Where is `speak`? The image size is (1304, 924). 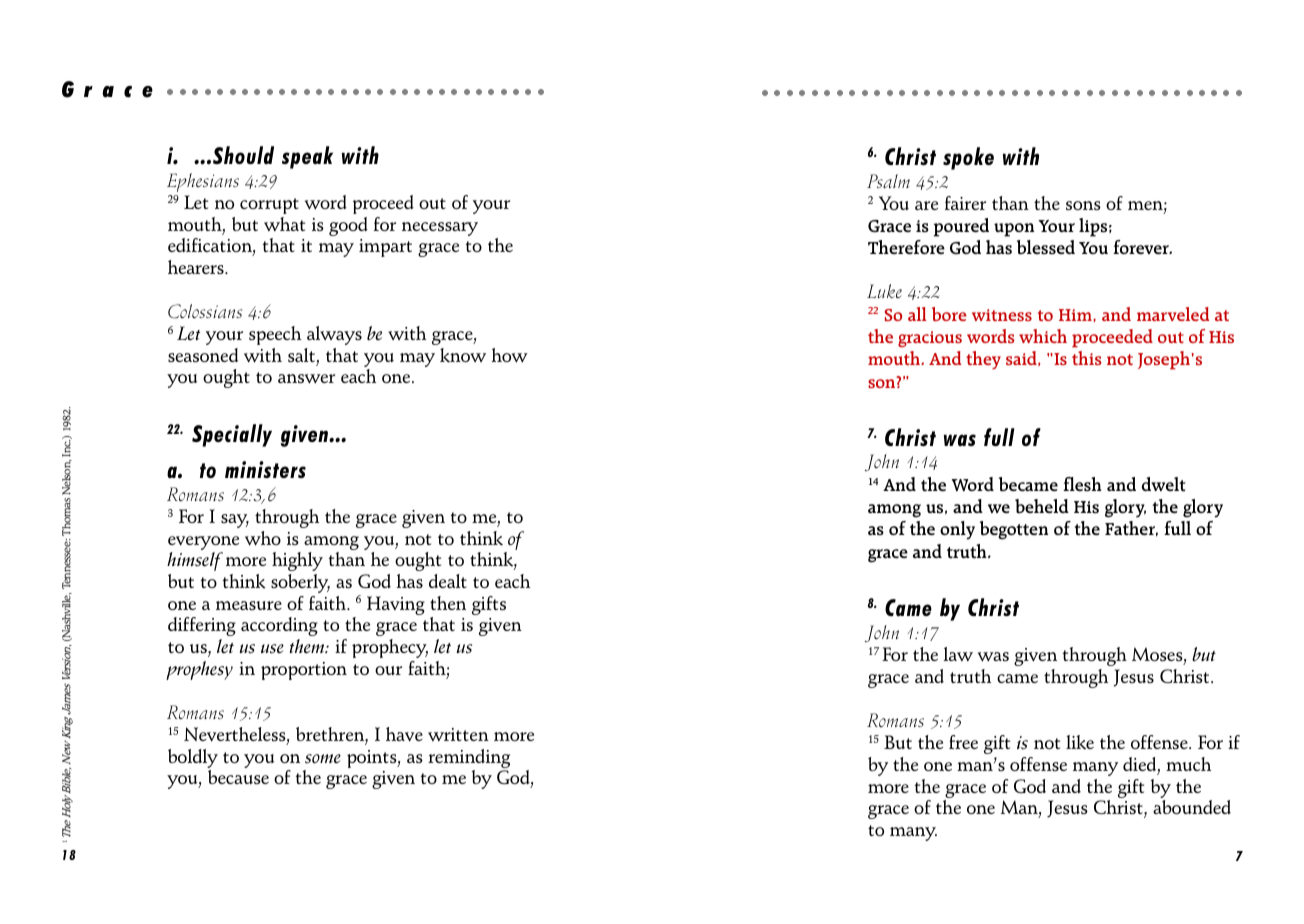 speak is located at coordinates (307, 157).
